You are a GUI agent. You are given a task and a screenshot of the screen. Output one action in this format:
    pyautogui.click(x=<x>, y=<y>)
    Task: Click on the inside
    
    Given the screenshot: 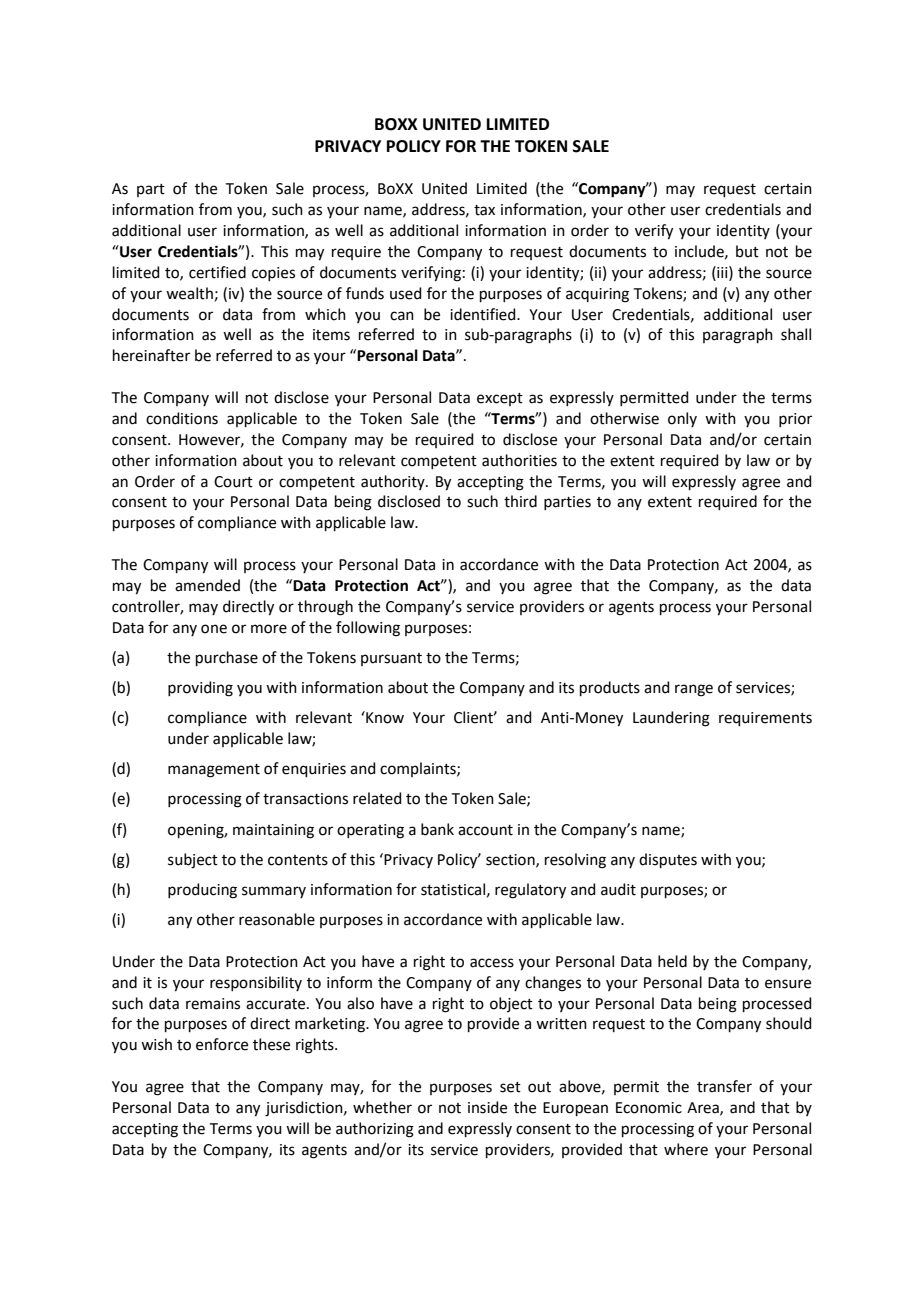 What is the action you would take?
    pyautogui.click(x=487, y=1107)
